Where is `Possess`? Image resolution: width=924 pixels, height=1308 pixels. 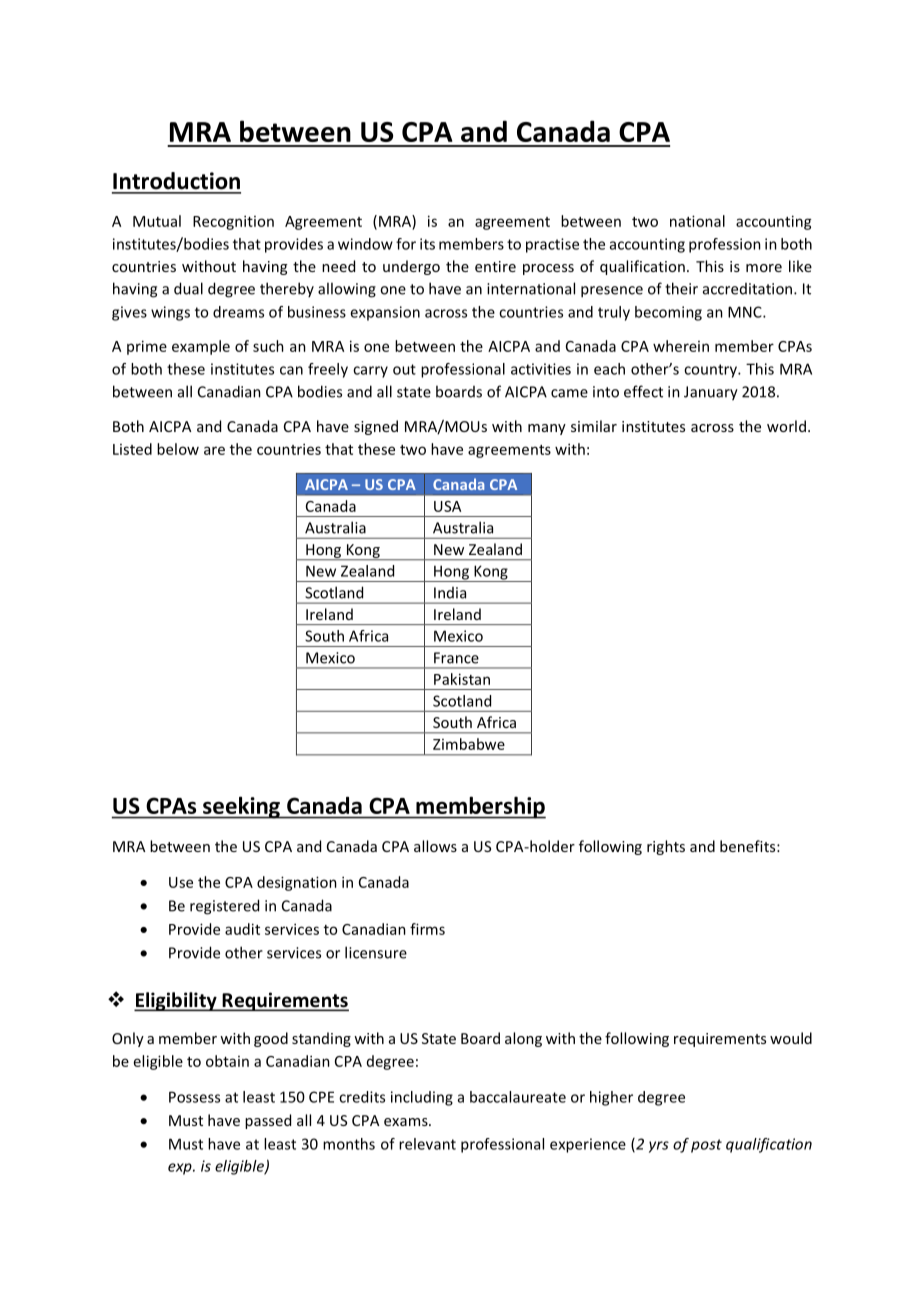
Possess is located at coordinates (194, 1097).
